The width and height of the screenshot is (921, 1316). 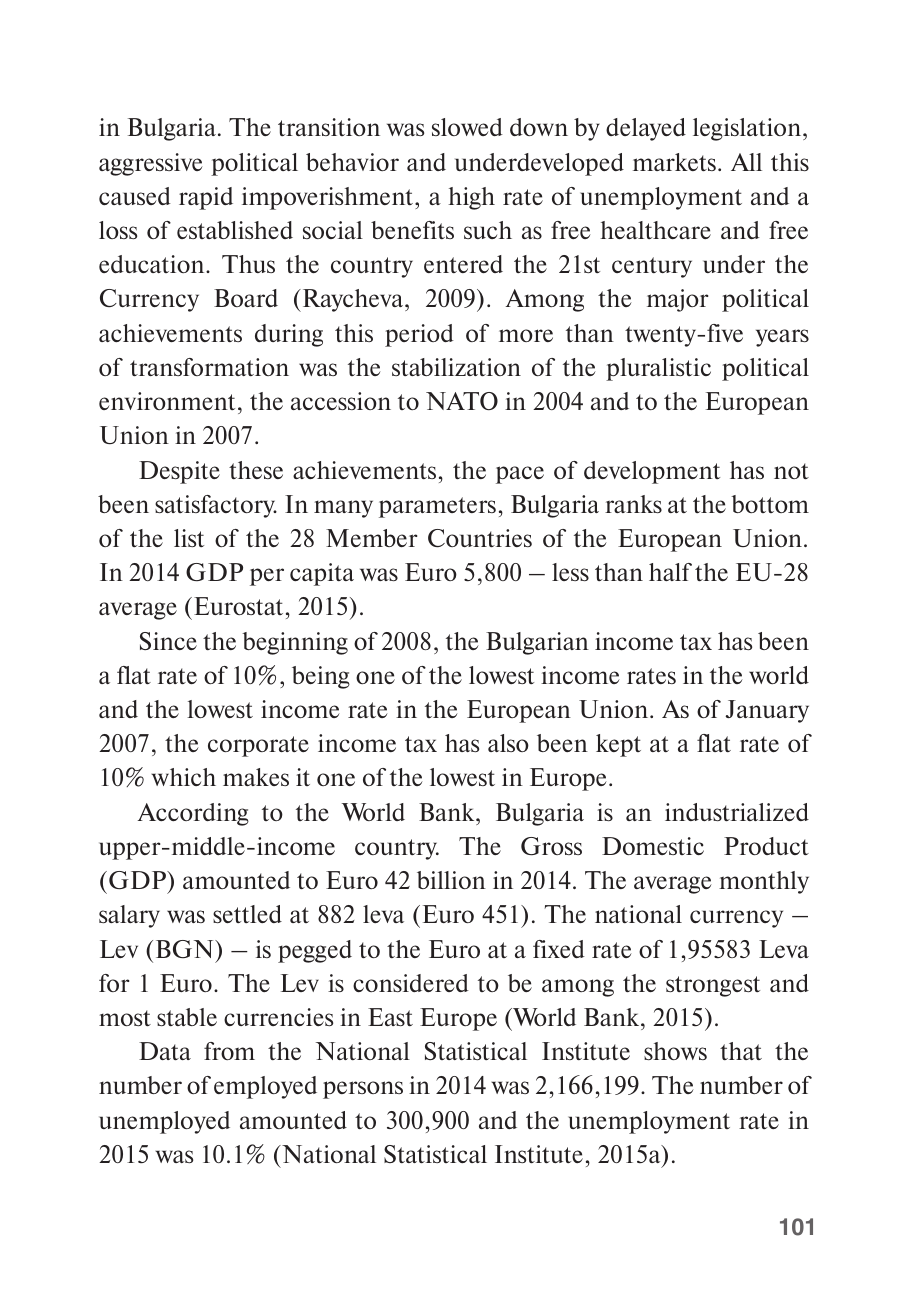 I want to click on which, so click(x=183, y=777).
